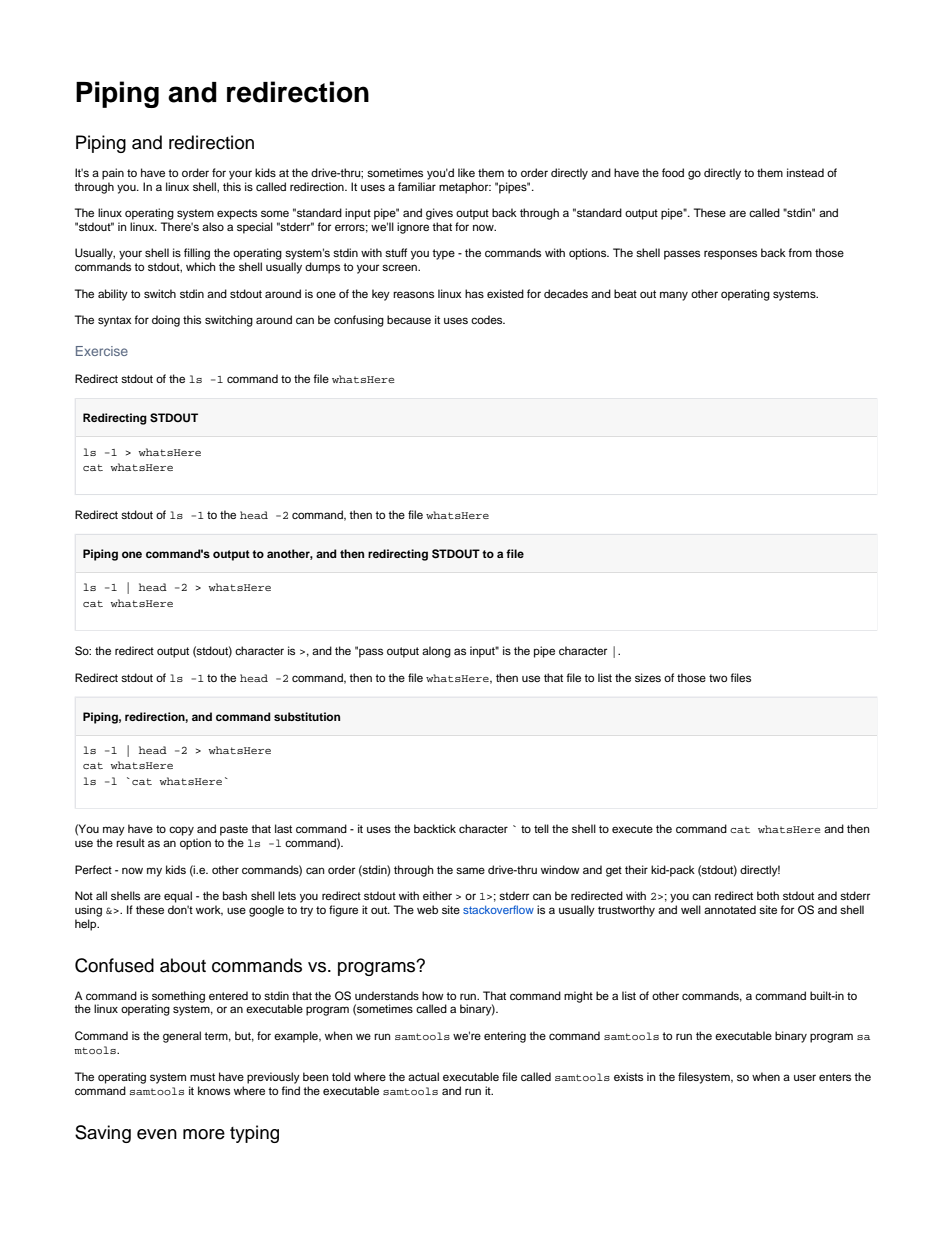 This document has width=952, height=1233. I want to click on along, so click(436, 652).
